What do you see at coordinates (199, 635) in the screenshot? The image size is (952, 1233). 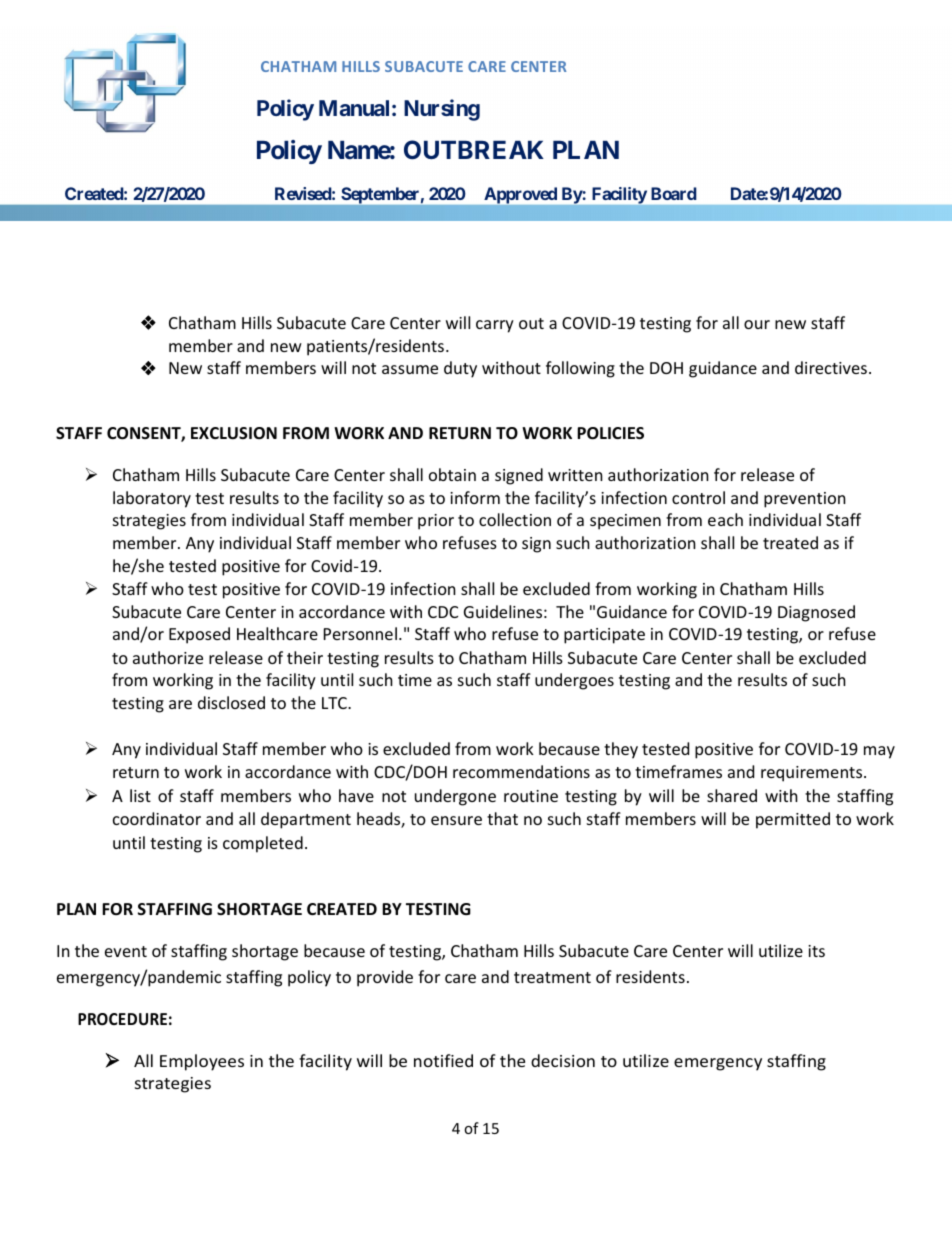 I see `Exposed` at bounding box center [199, 635].
